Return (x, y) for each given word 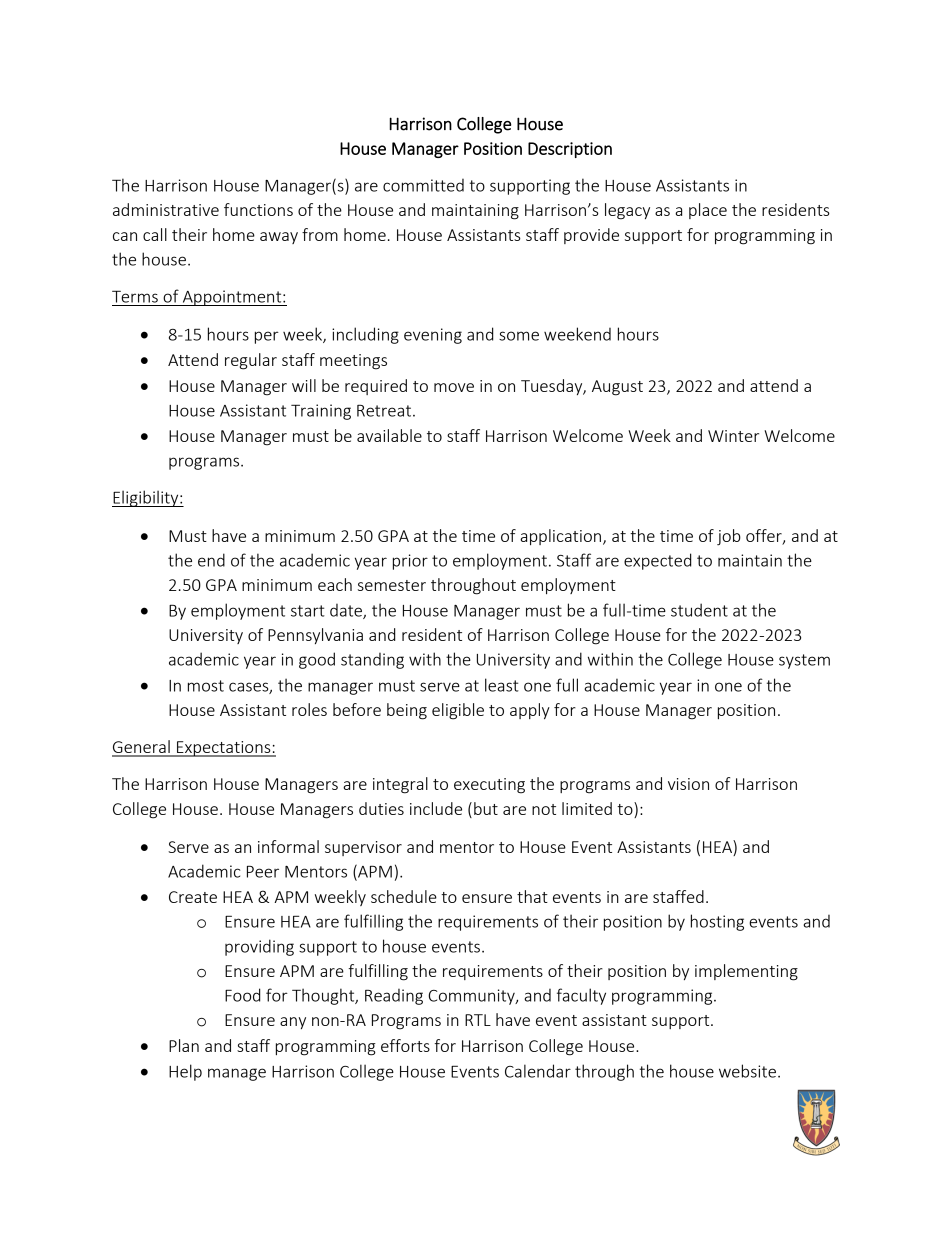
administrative (166, 209)
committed (423, 185)
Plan (184, 1045)
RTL (478, 1020)
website (747, 1071)
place (708, 211)
